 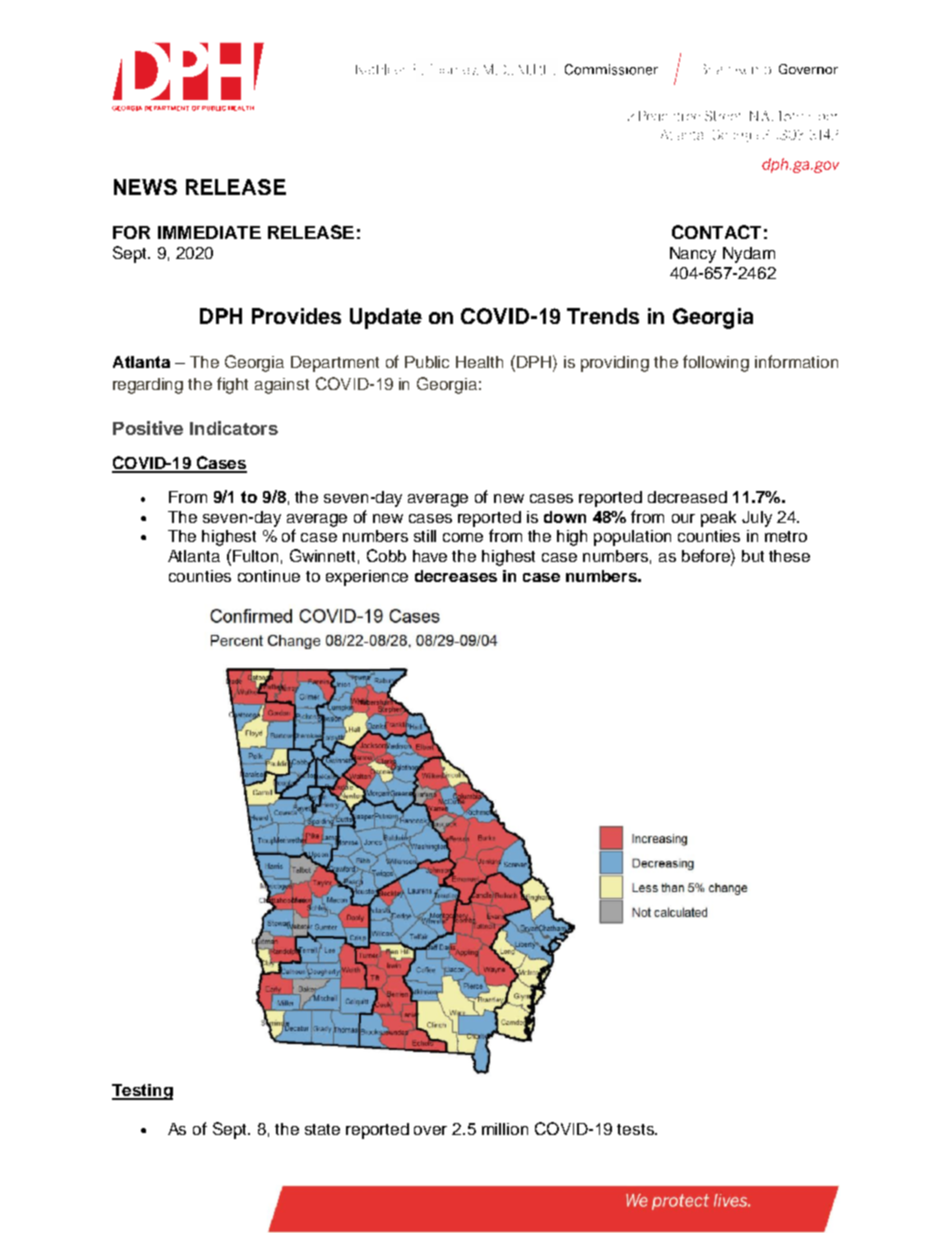 What do you see at coordinates (753, 556) in the document?
I see `but` at bounding box center [753, 556].
